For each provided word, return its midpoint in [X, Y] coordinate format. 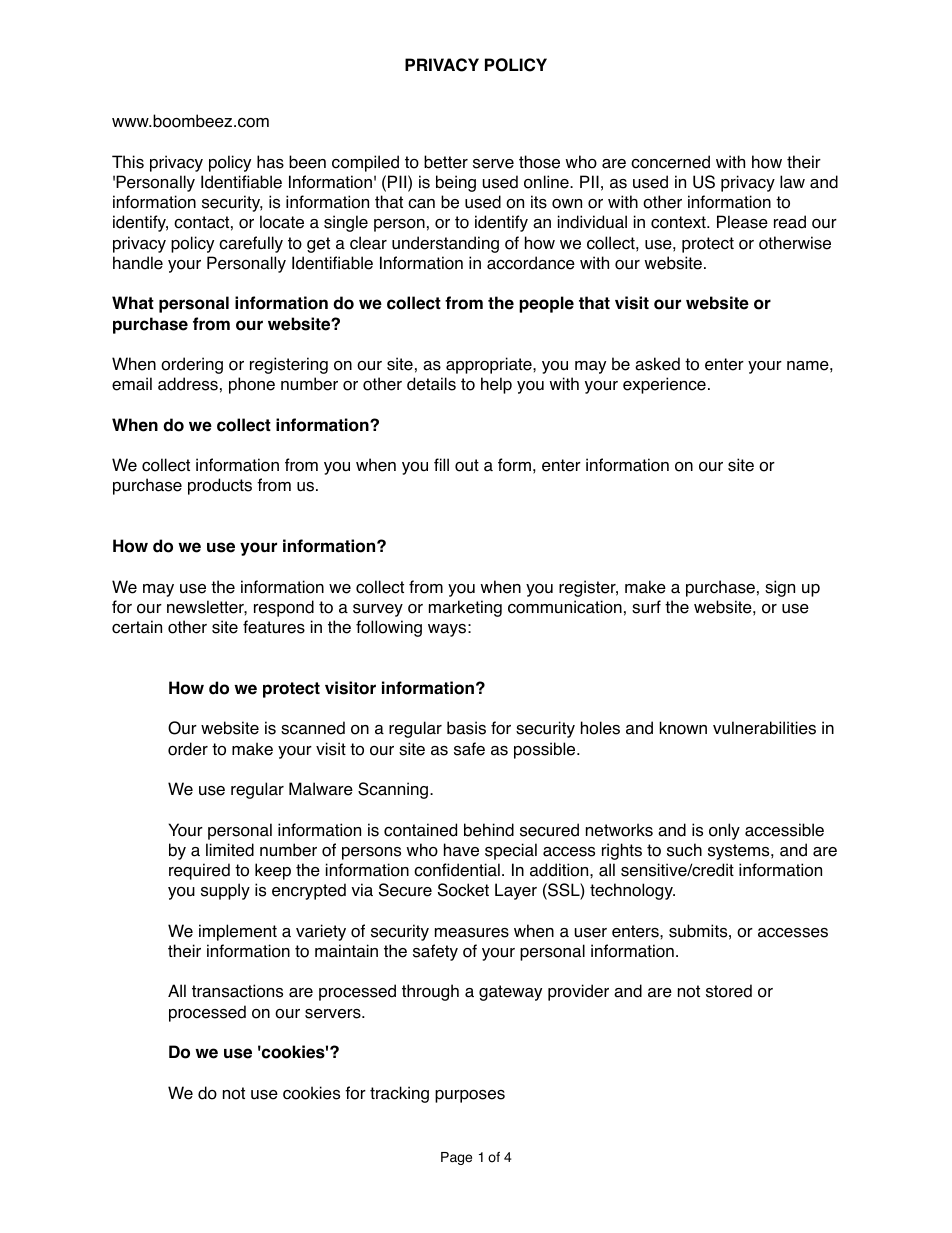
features [274, 627]
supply [225, 891]
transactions [237, 991]
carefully [251, 244]
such [684, 850]
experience [664, 385]
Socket [463, 890]
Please [742, 222]
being [456, 183]
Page [456, 1158]
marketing [465, 608]
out [467, 465]
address [188, 384]
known [683, 728]
